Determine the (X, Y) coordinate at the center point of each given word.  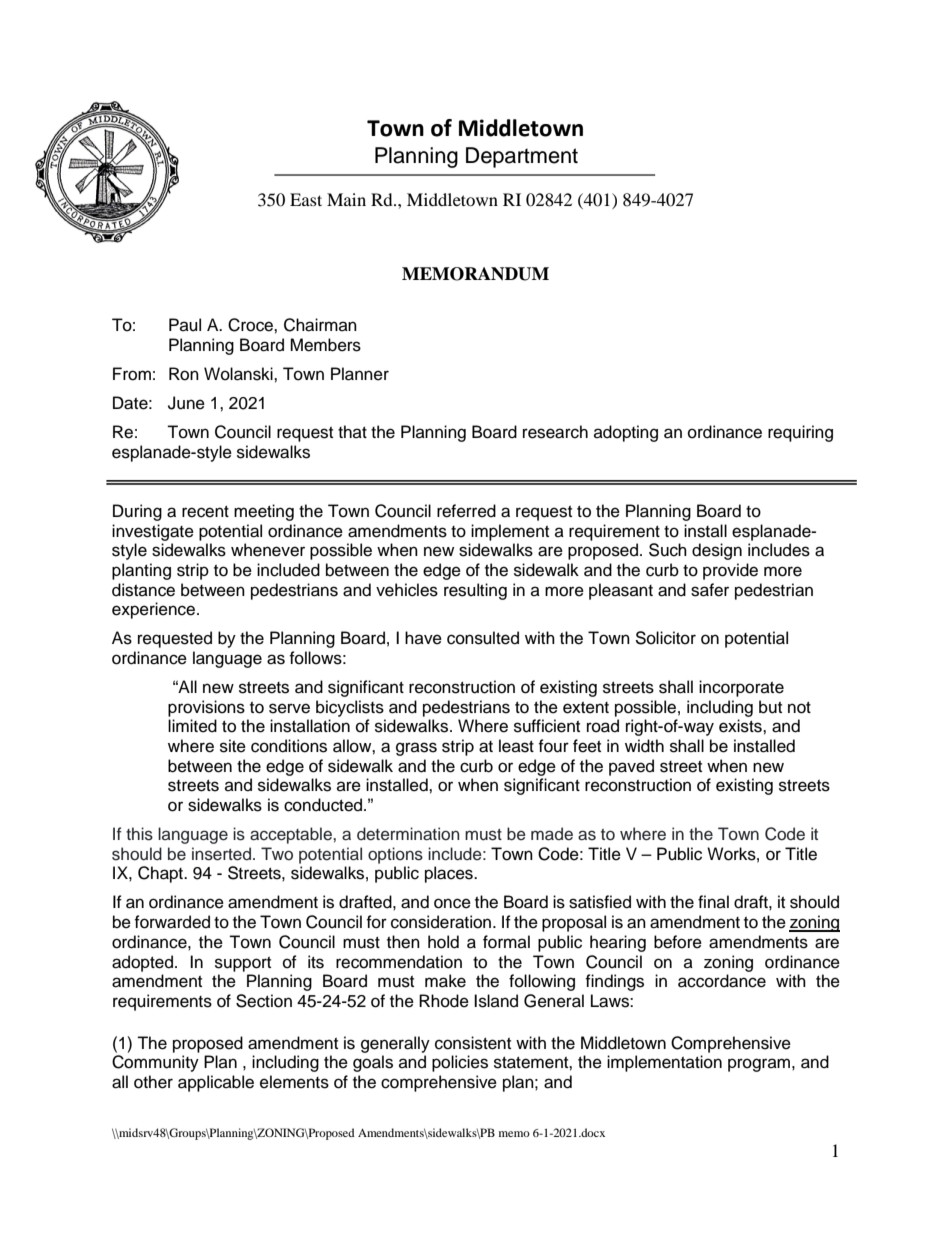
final (713, 901)
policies (460, 1063)
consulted (483, 638)
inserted (221, 854)
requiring (800, 433)
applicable (216, 1083)
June (186, 403)
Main (346, 199)
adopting (626, 433)
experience (155, 610)
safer (710, 590)
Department (522, 157)
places (450, 874)
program (759, 1065)
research (555, 432)
